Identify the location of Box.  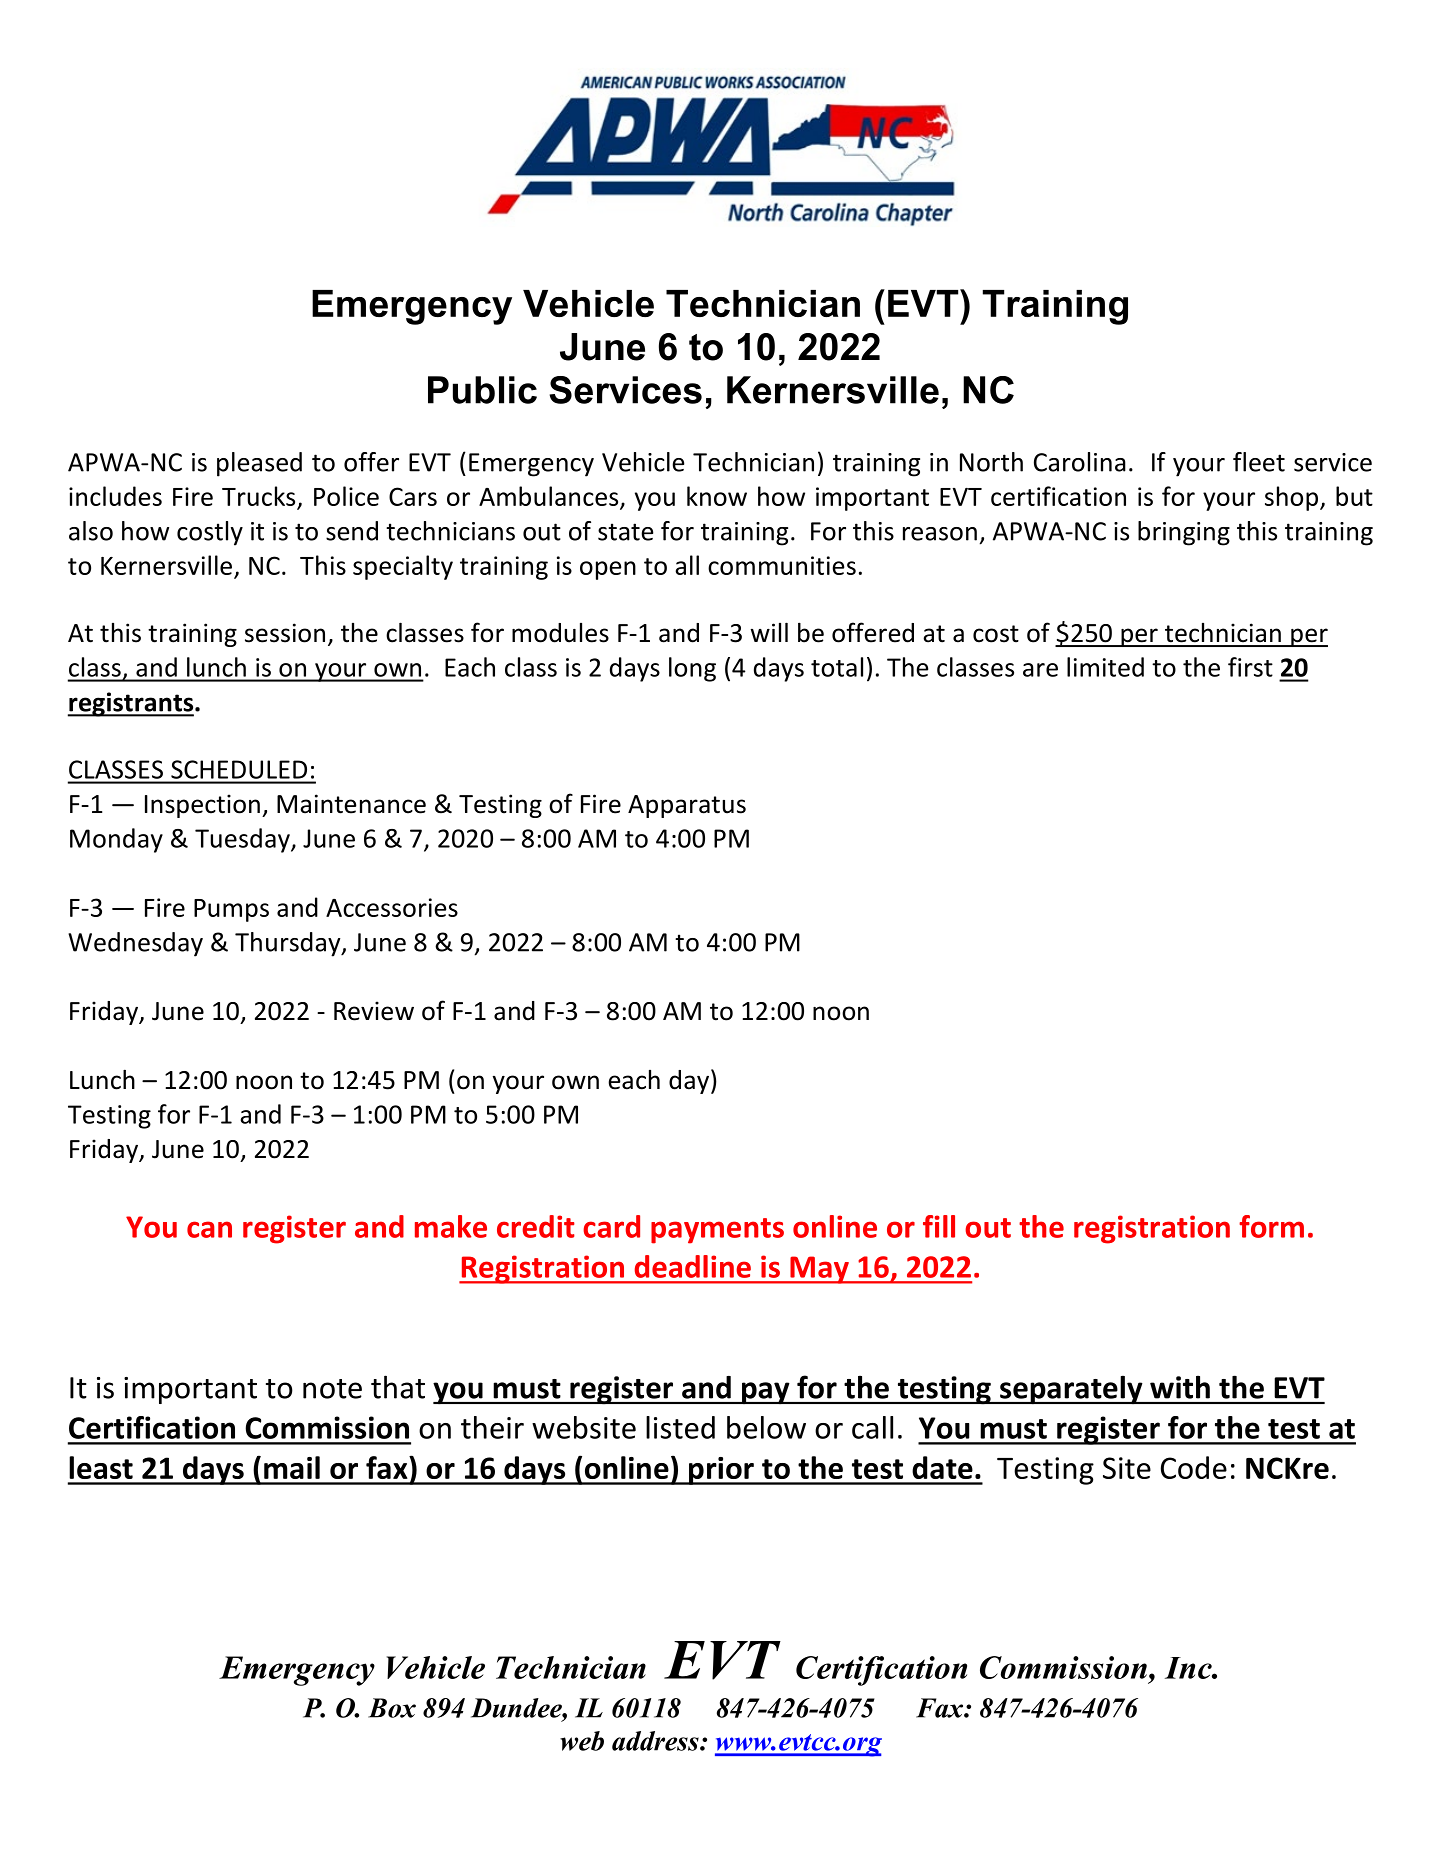
(392, 1708).
